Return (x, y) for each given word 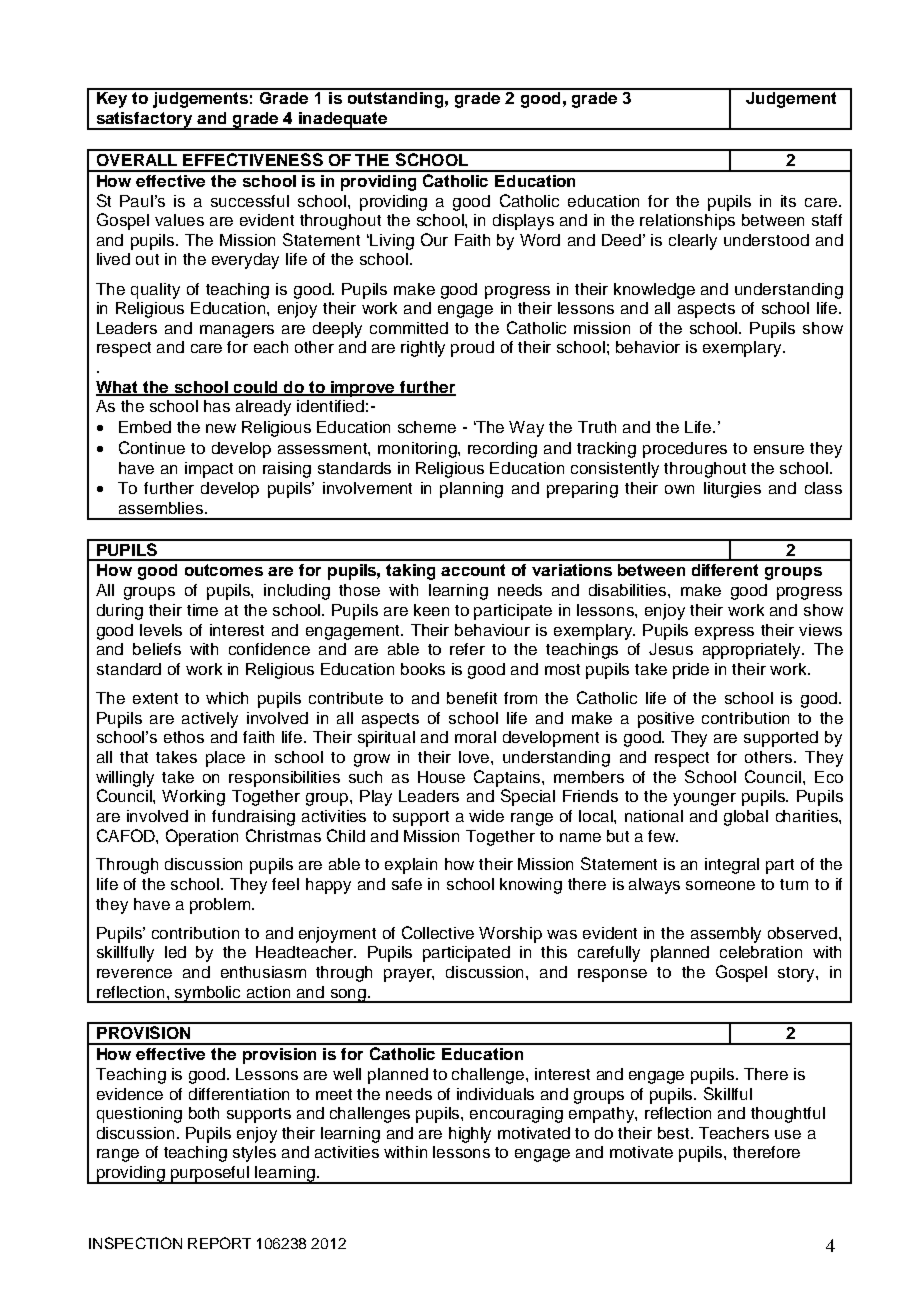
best (675, 1133)
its (788, 201)
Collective (438, 932)
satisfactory (145, 121)
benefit (472, 698)
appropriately (753, 651)
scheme (427, 427)
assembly (726, 935)
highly (470, 1135)
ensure (779, 449)
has (217, 406)
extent (155, 698)
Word (540, 240)
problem (221, 906)
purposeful (210, 1175)
